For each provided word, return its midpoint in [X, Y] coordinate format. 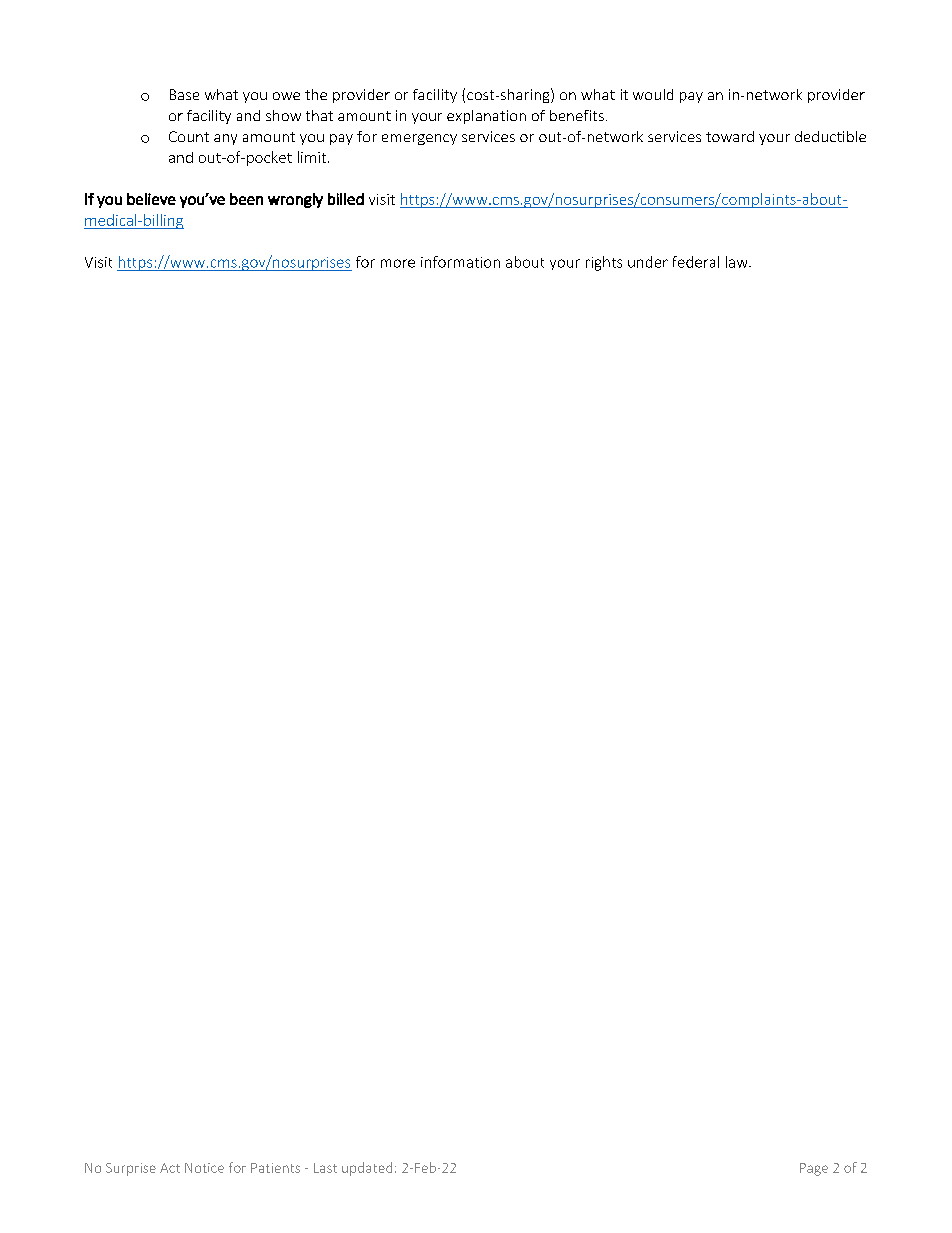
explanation [486, 117]
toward [730, 136]
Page [814, 1169]
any [225, 139]
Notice [204, 1168]
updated [367, 1169]
